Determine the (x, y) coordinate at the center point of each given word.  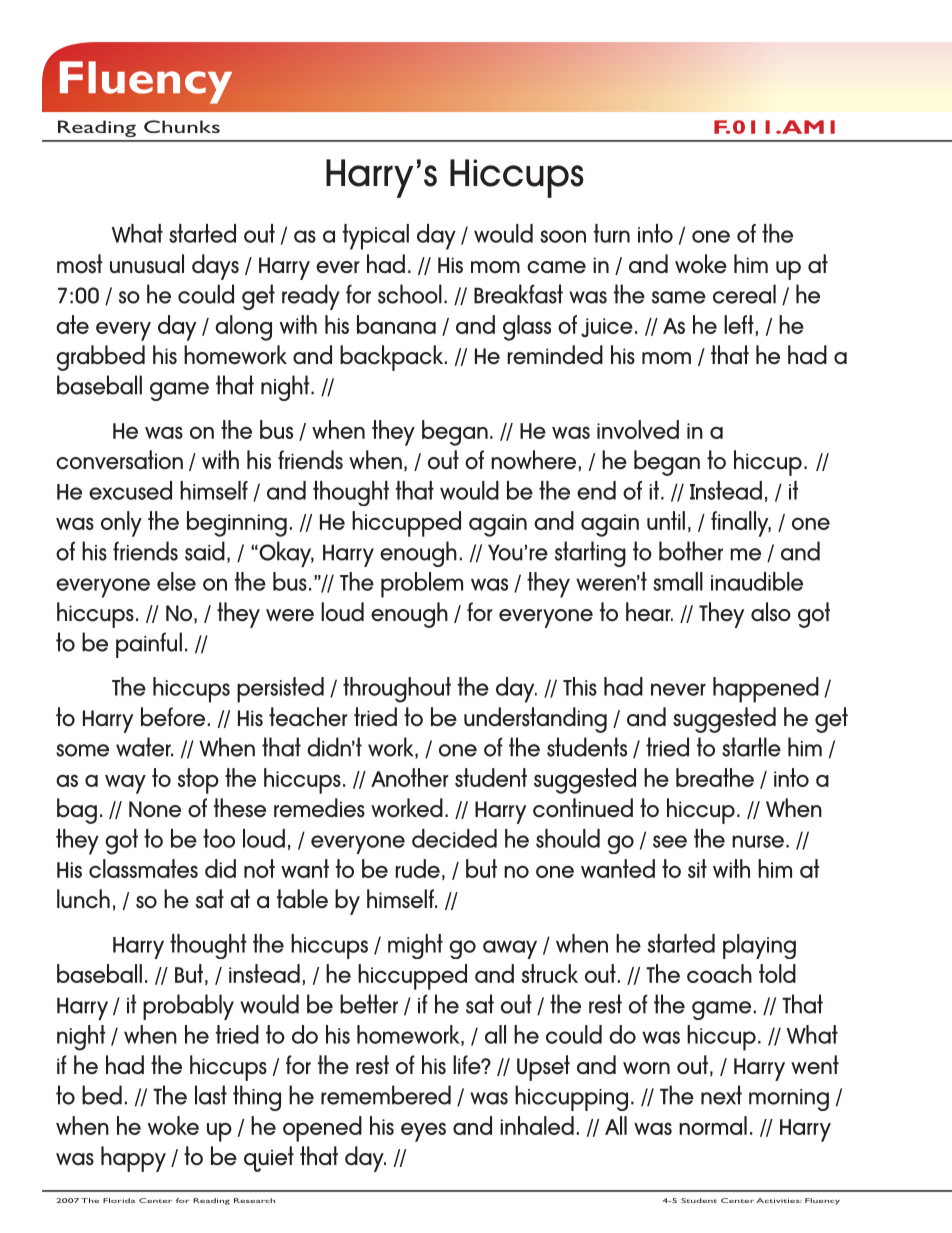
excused (130, 490)
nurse (758, 841)
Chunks (182, 126)
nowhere (533, 460)
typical (376, 237)
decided (454, 838)
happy (133, 1159)
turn (612, 233)
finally (741, 524)
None (155, 809)
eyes (423, 1132)
